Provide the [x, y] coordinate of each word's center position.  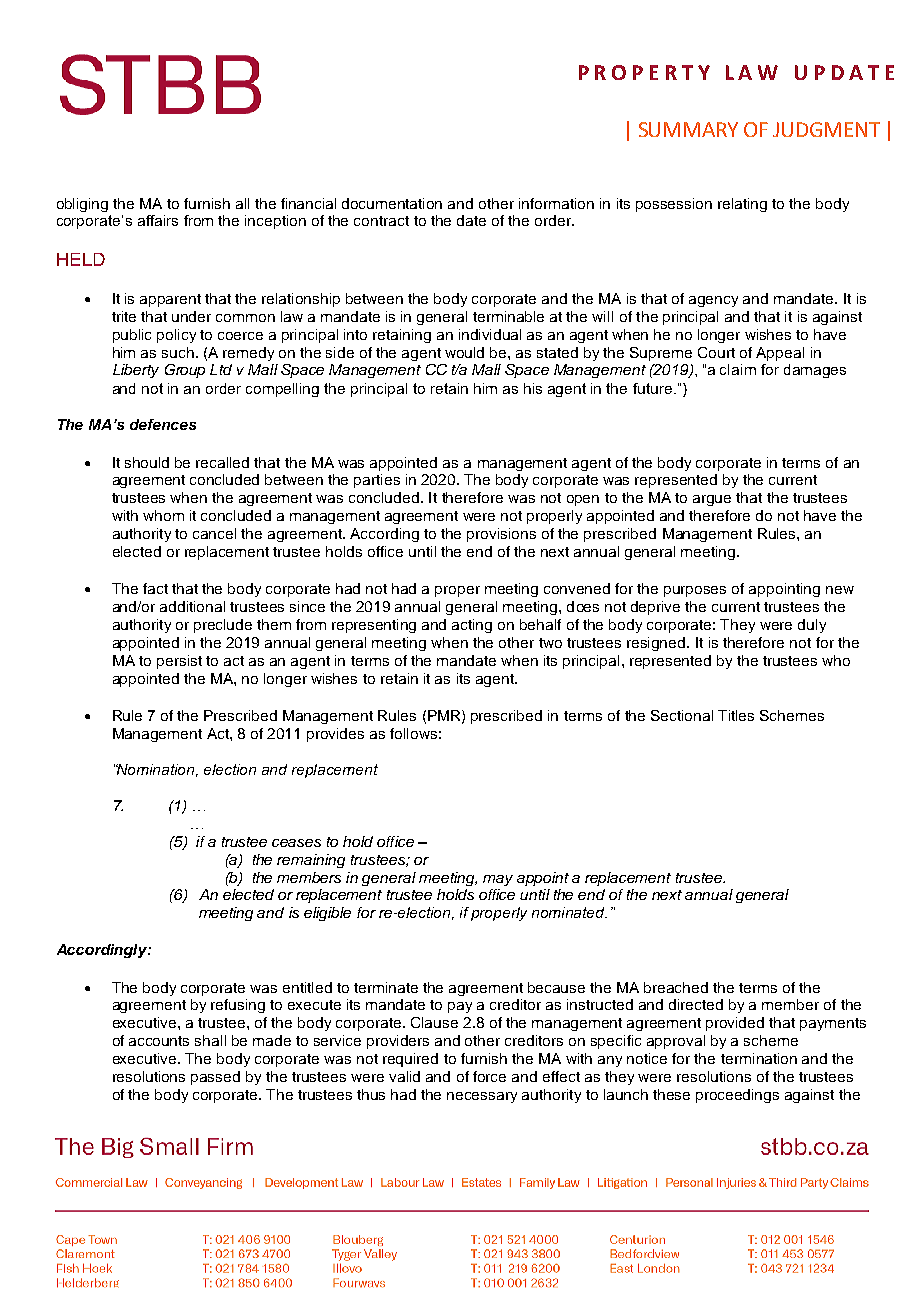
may [498, 880]
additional [192, 606]
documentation [392, 203]
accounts [159, 1041]
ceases [296, 843]
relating [742, 205]
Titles [736, 715]
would [464, 352]
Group [185, 371]
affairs [158, 220]
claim [738, 369]
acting [472, 626]
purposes [695, 591]
